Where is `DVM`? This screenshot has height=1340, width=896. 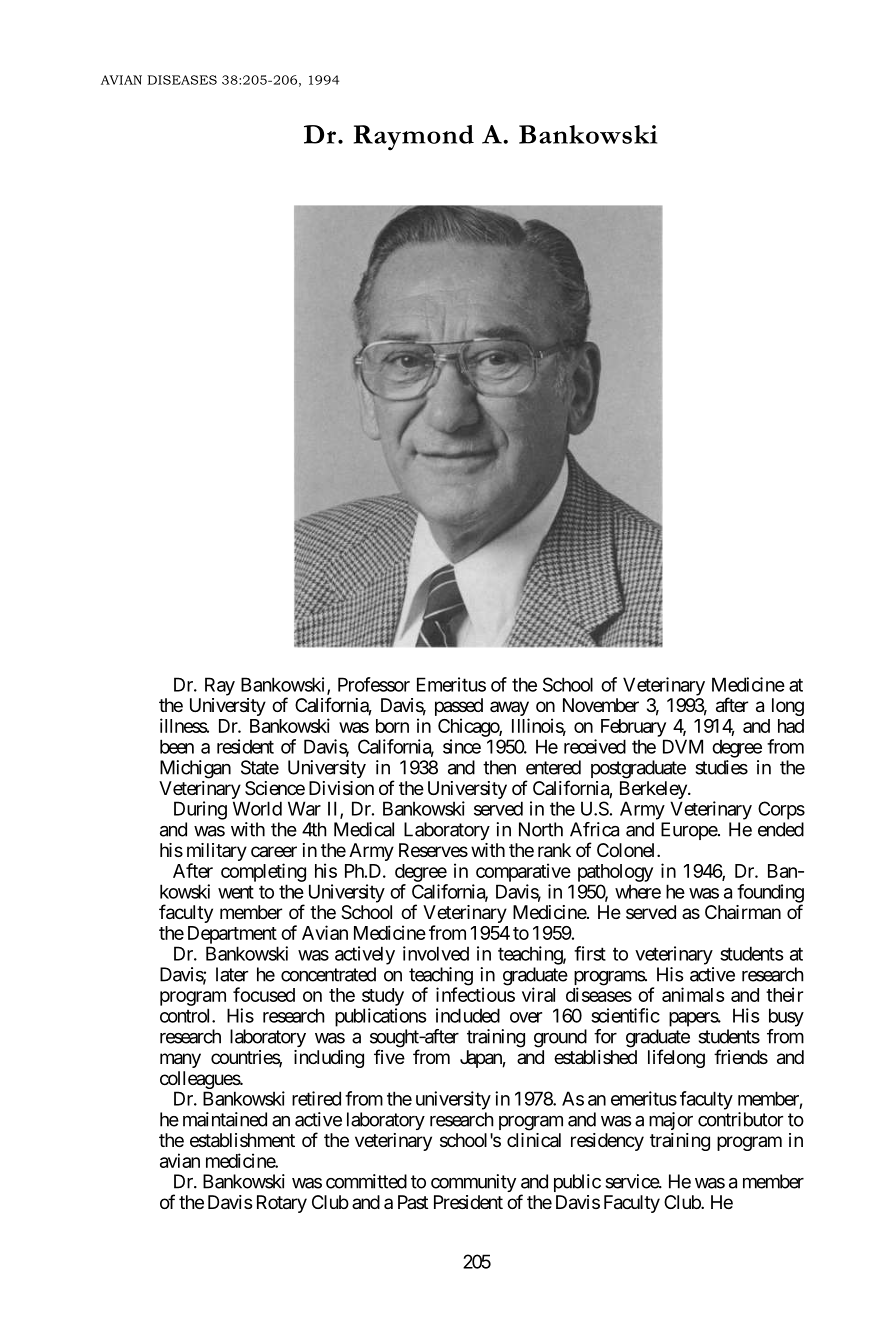
DVM is located at coordinates (683, 746).
